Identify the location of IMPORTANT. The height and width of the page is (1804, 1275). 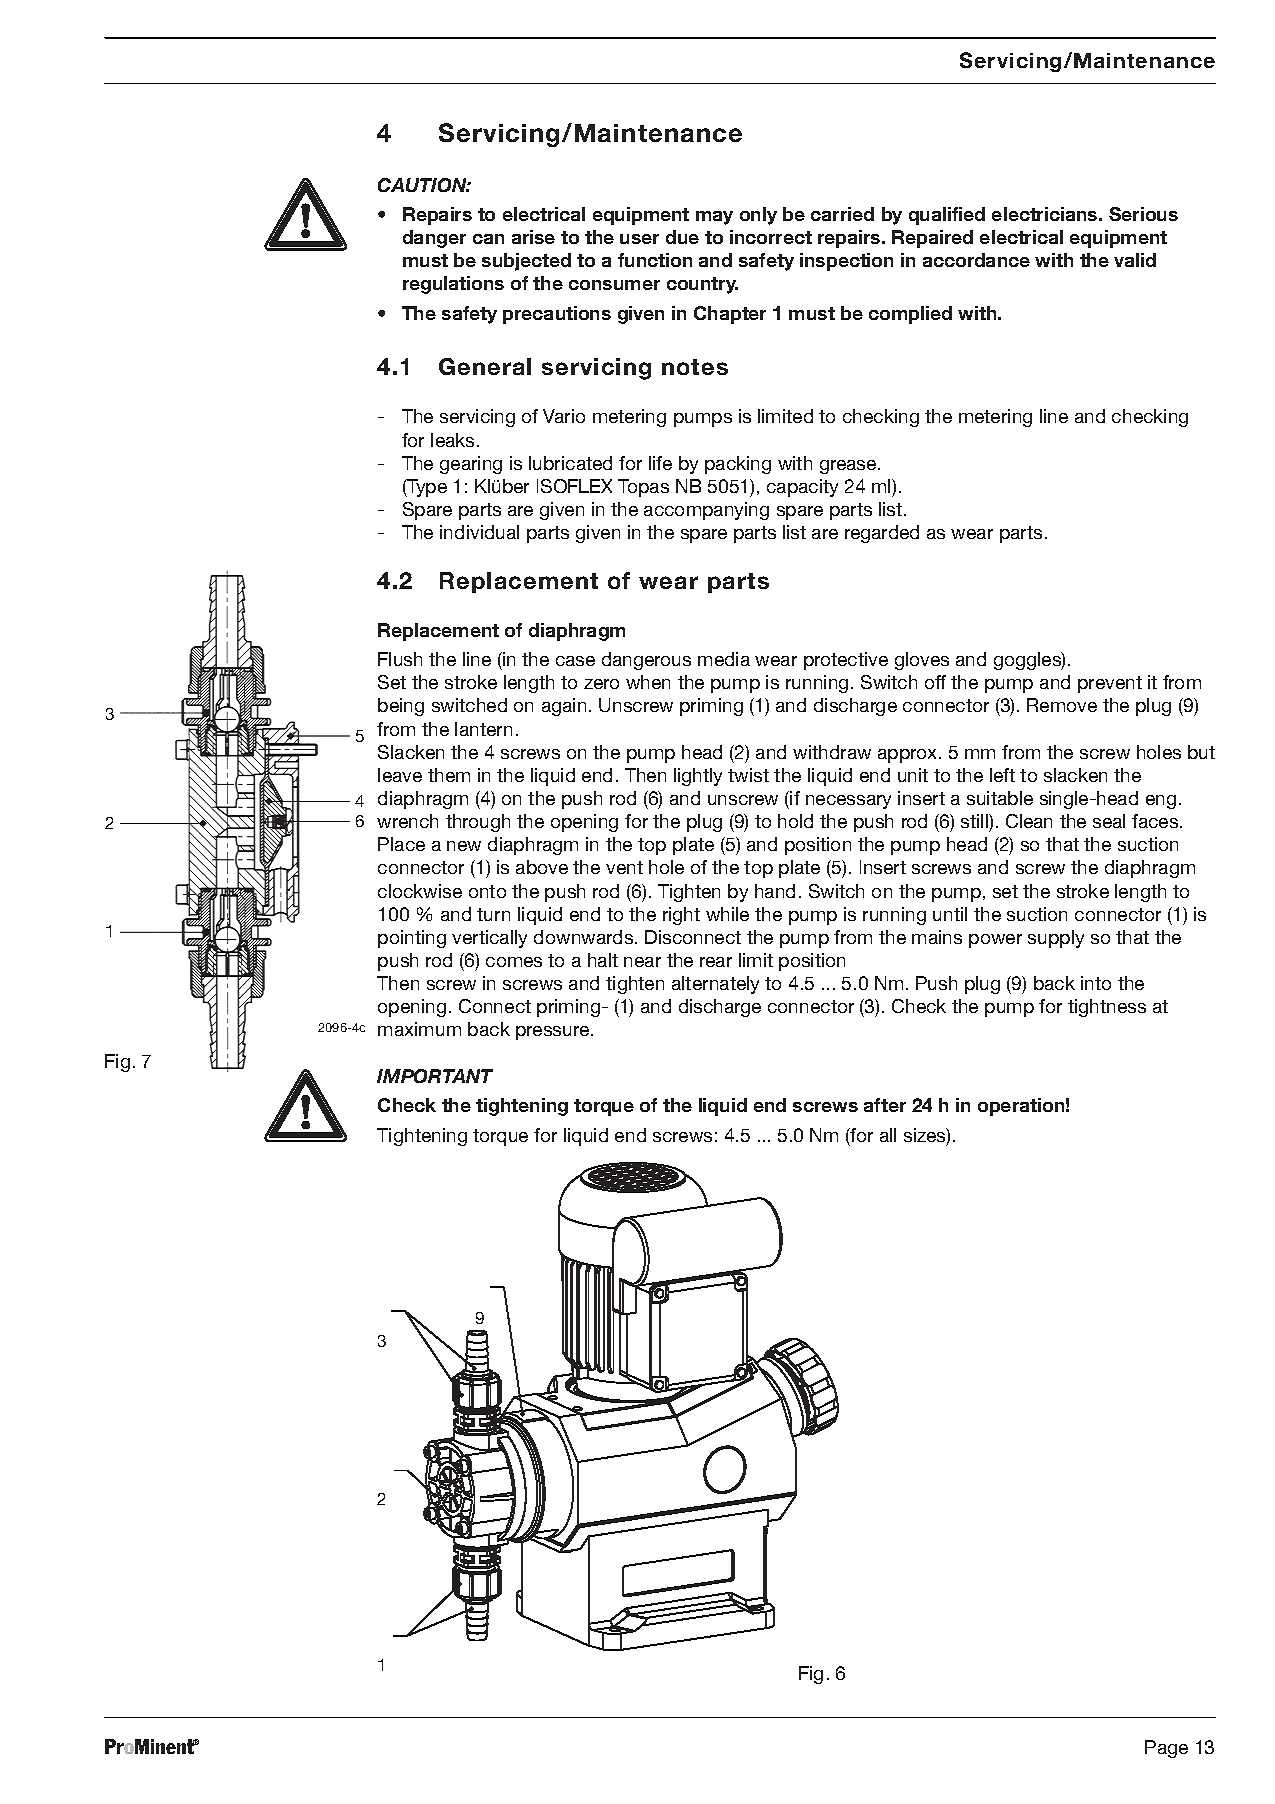
(435, 1076).
